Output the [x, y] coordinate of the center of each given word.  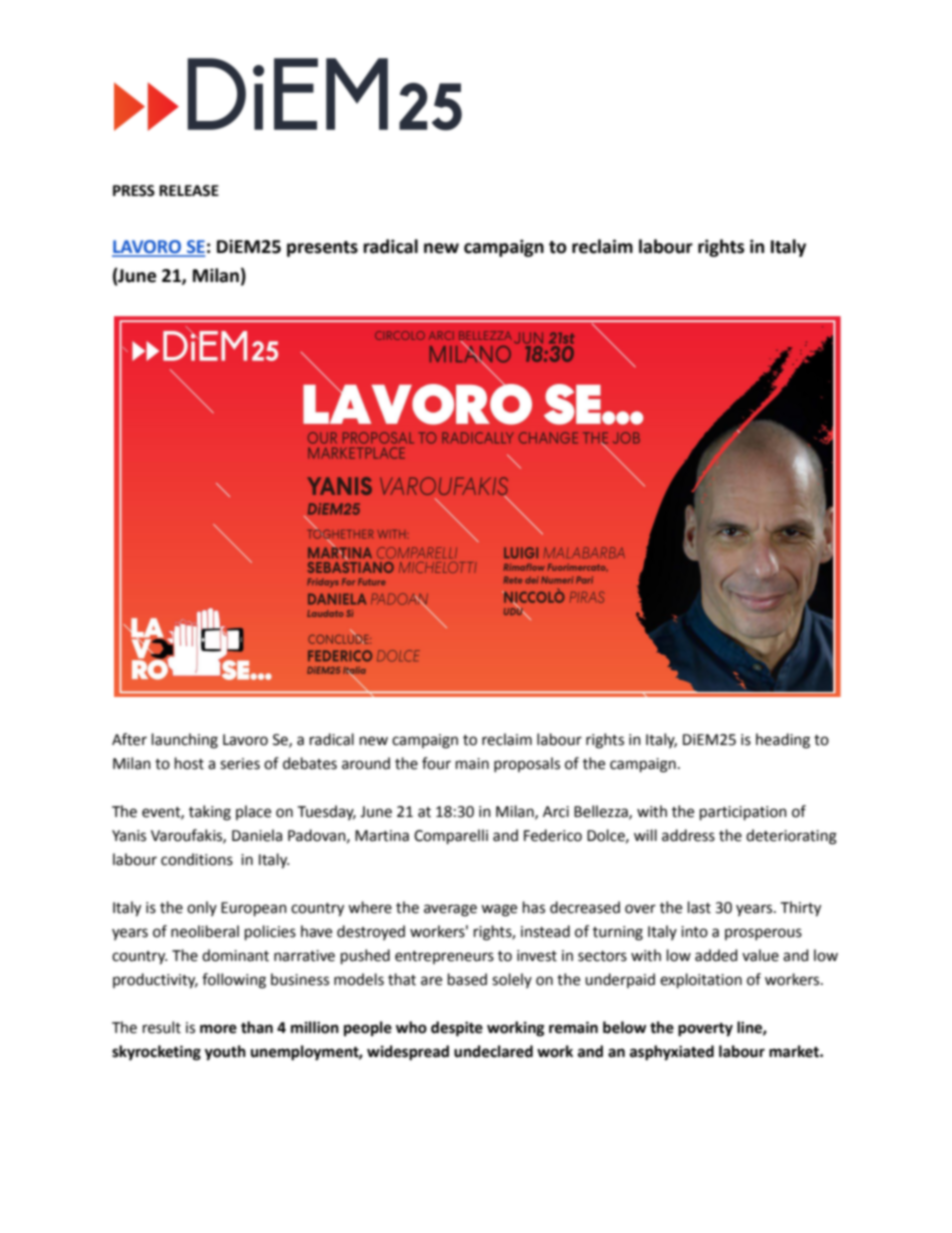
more [218, 1029]
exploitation [701, 980]
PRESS [134, 191]
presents [322, 249]
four [436, 763]
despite [457, 1029]
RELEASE [189, 191]
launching [185, 741]
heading [783, 741]
